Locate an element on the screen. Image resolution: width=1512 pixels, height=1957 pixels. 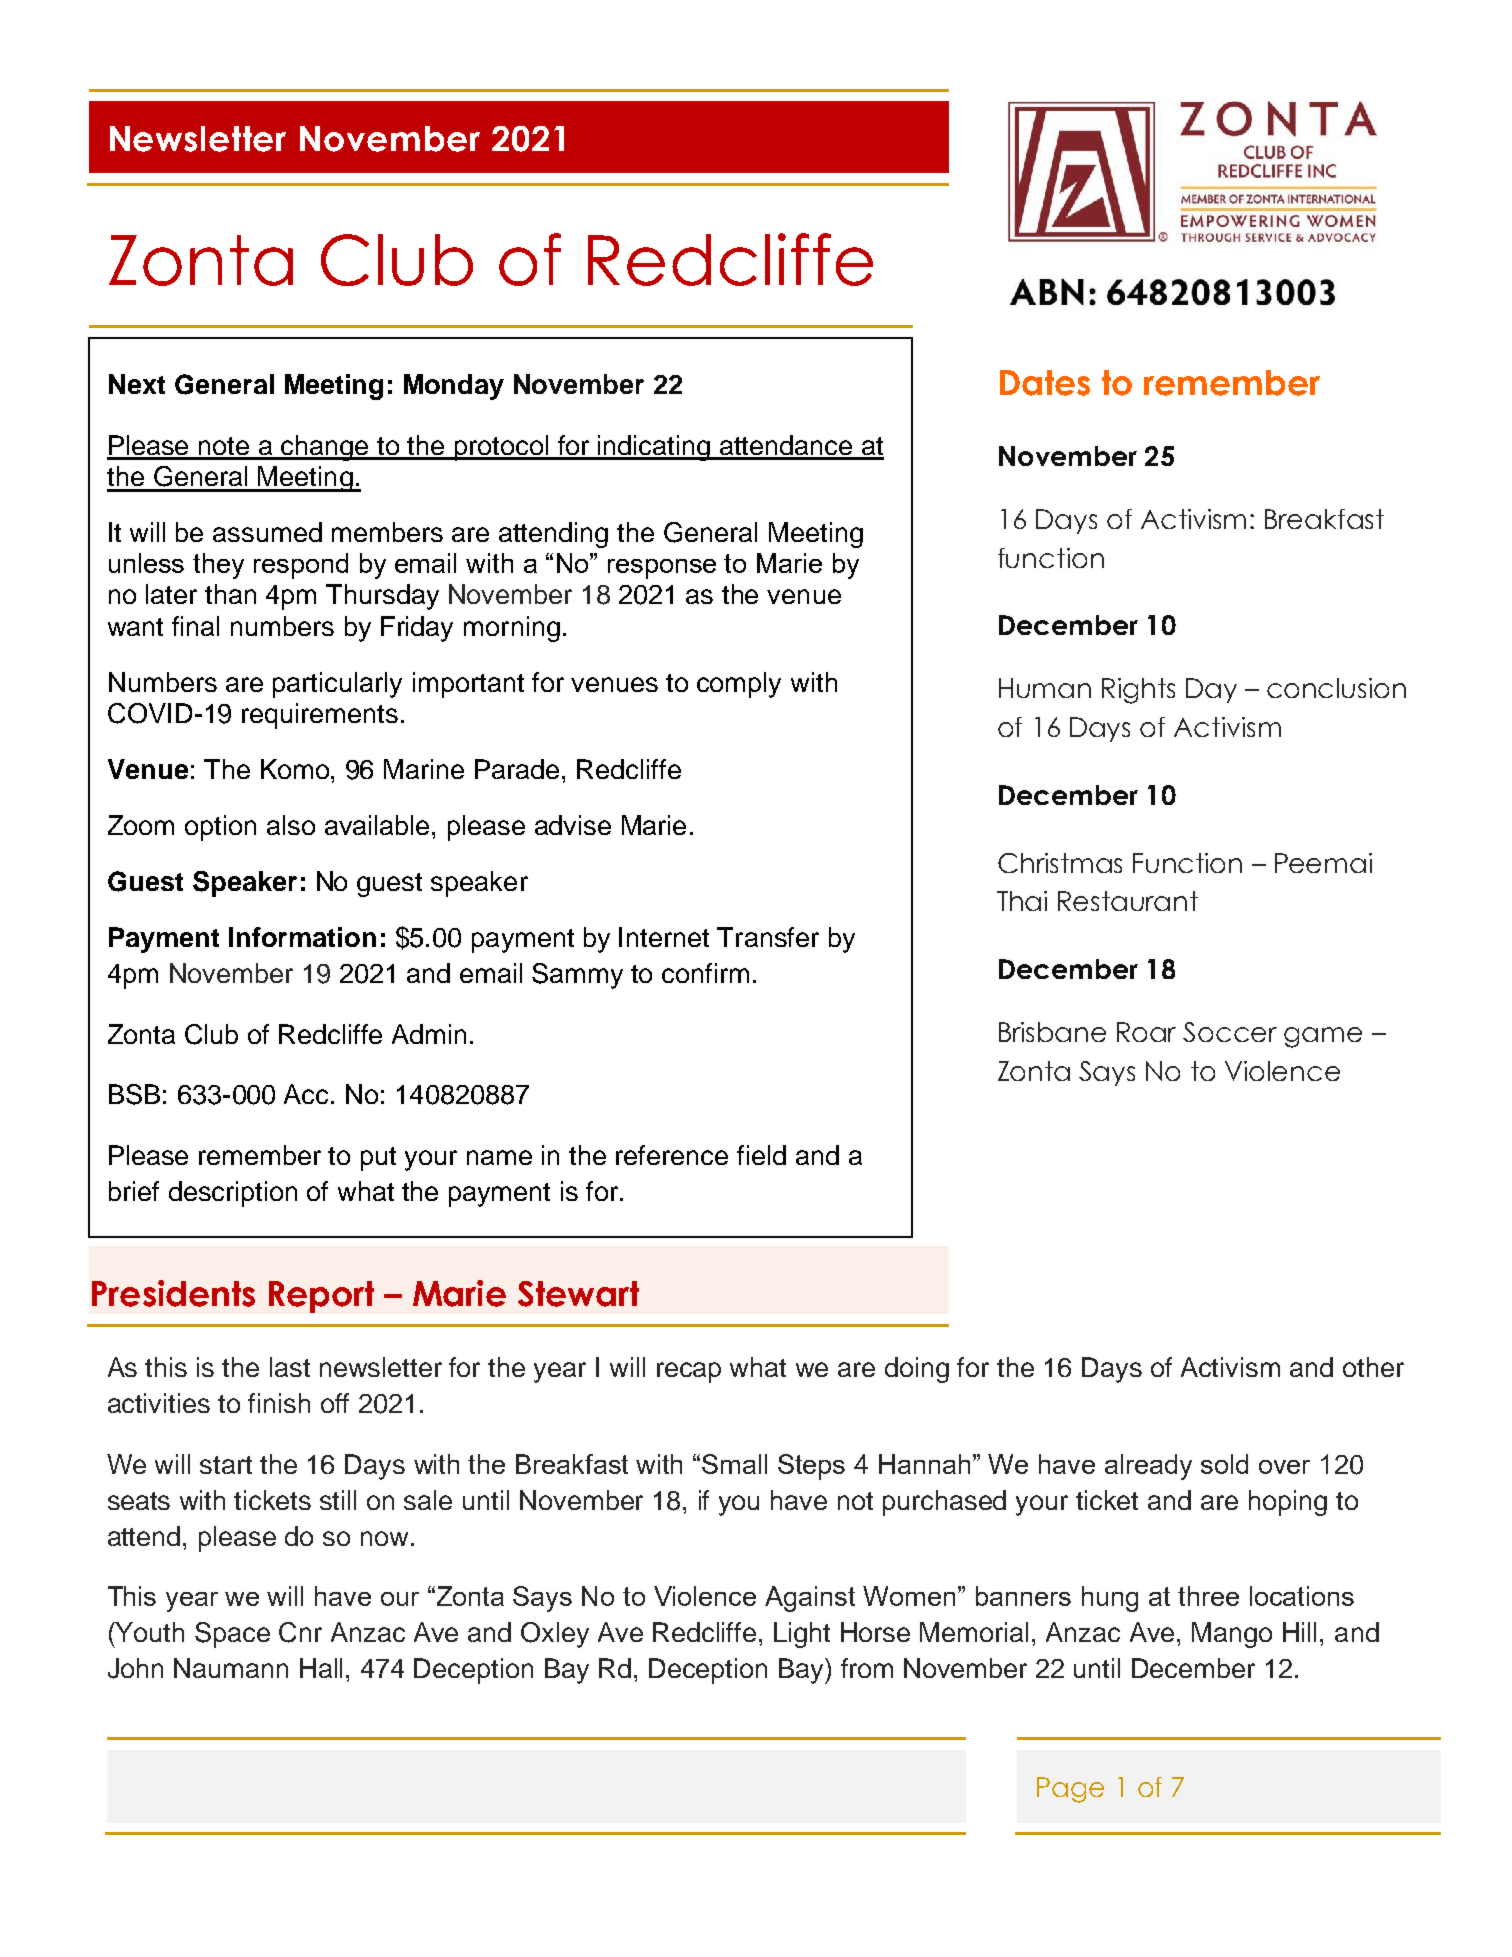
Hall is located at coordinates (321, 1668).
